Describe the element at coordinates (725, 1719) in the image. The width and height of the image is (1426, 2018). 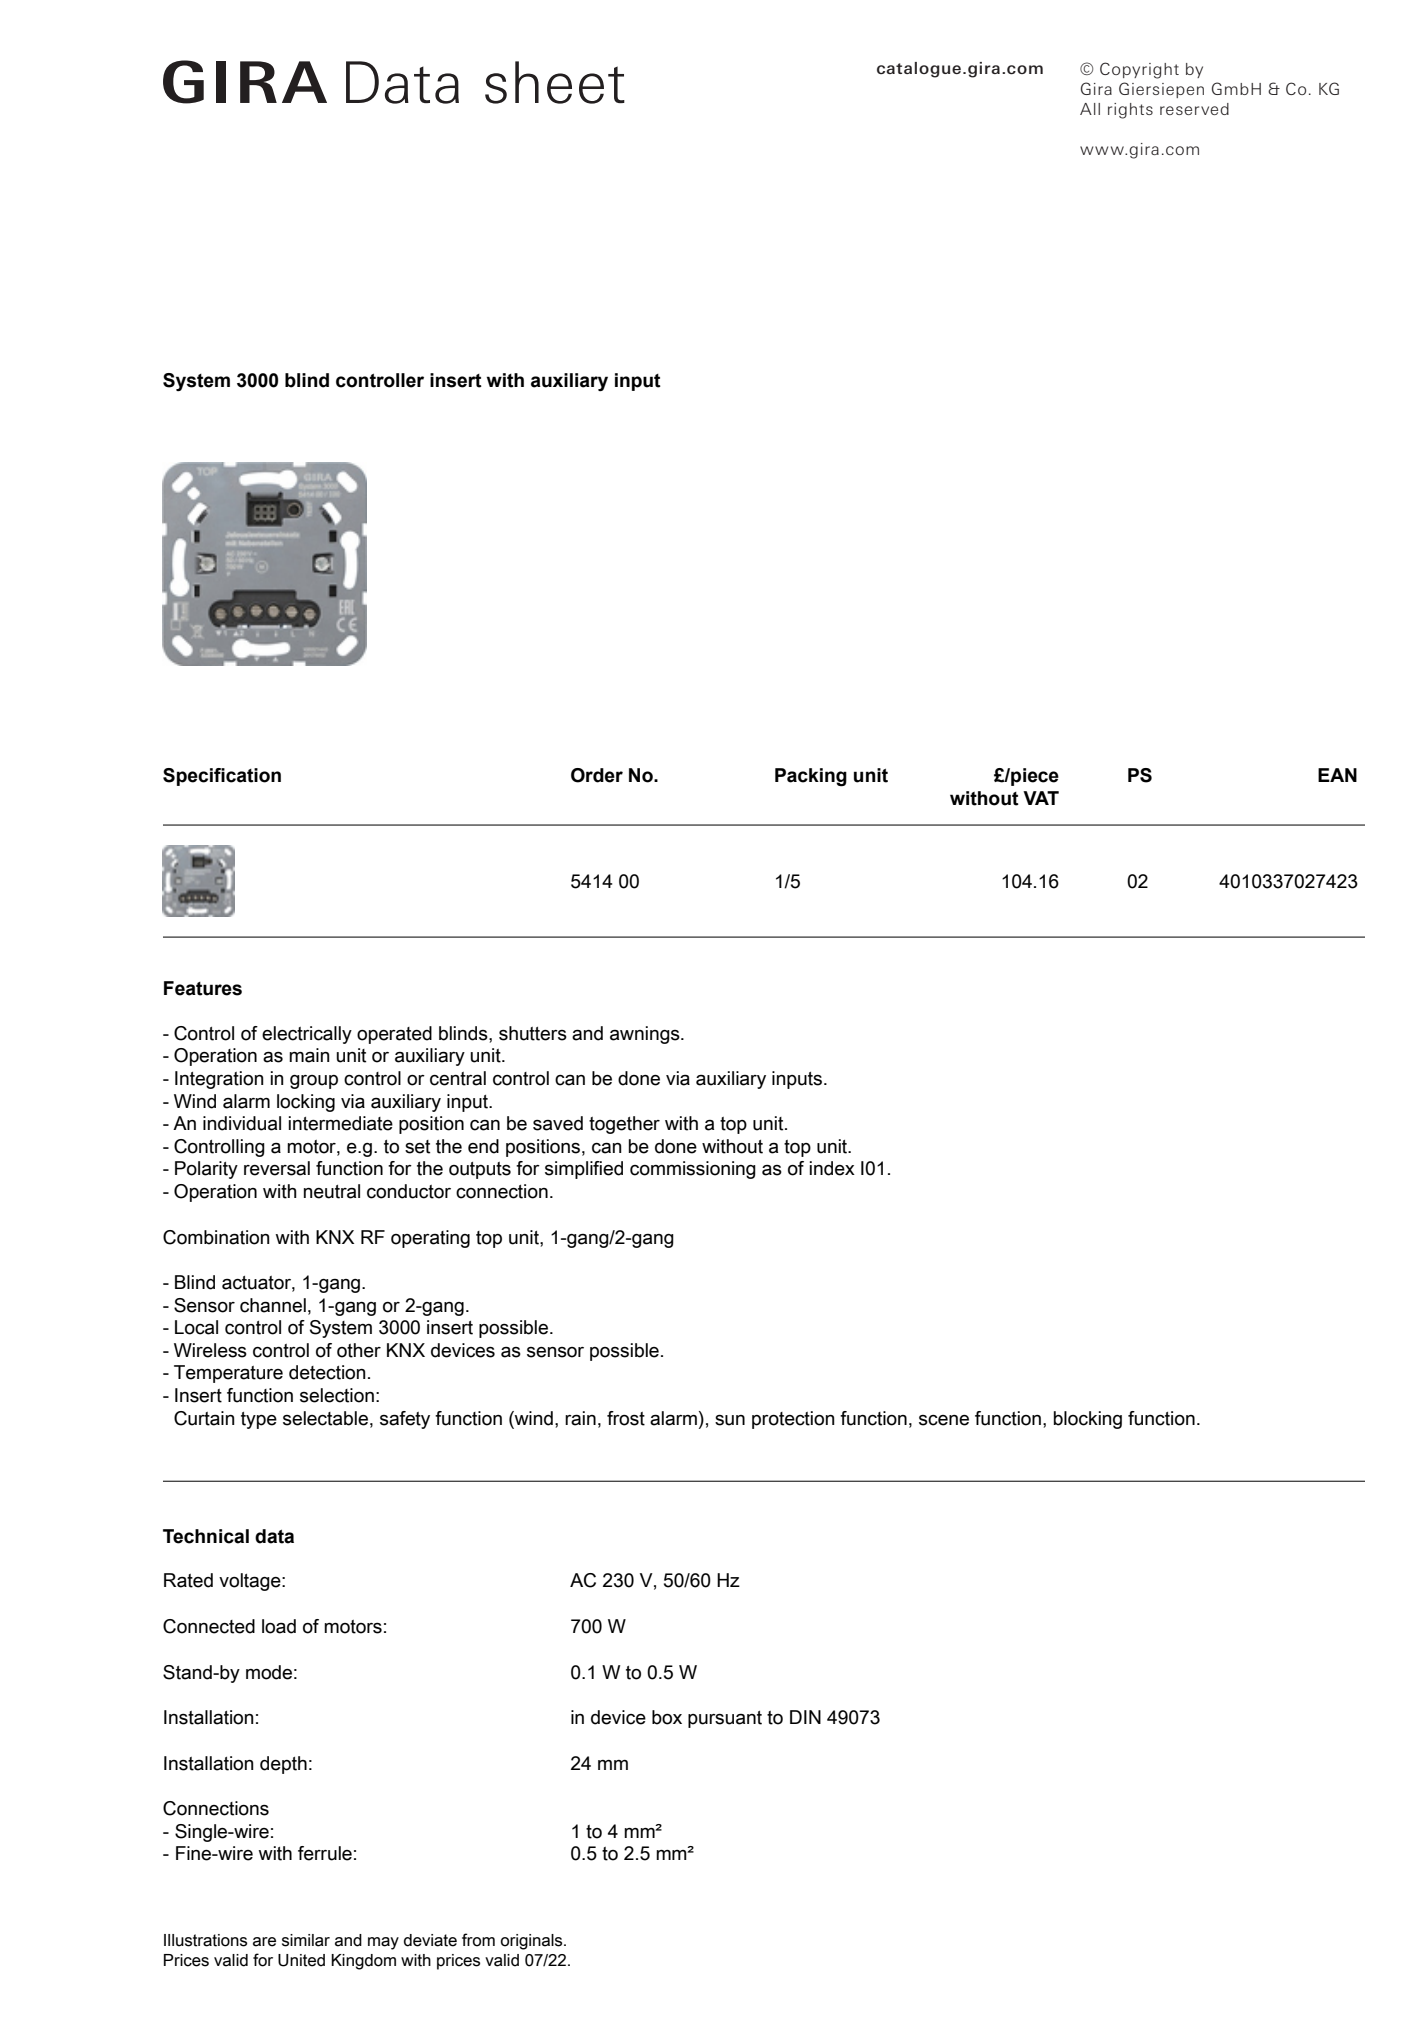
I see `pursuant` at that location.
